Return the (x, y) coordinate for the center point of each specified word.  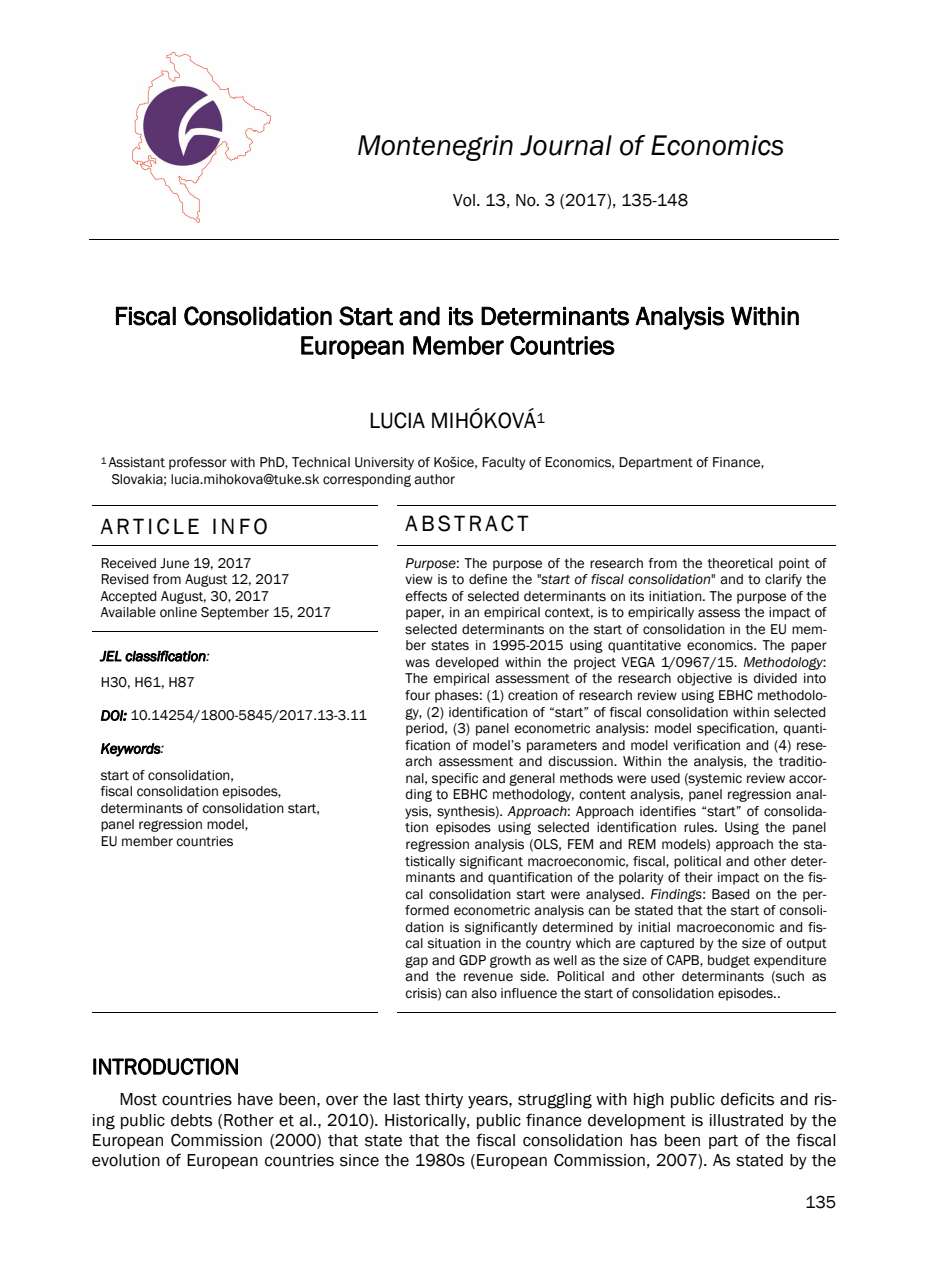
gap (416, 962)
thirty (444, 1101)
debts (191, 1120)
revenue (488, 977)
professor (198, 463)
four (417, 695)
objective (704, 679)
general (532, 779)
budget (729, 961)
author (434, 479)
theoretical (740, 563)
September (235, 613)
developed (467, 663)
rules (700, 827)
